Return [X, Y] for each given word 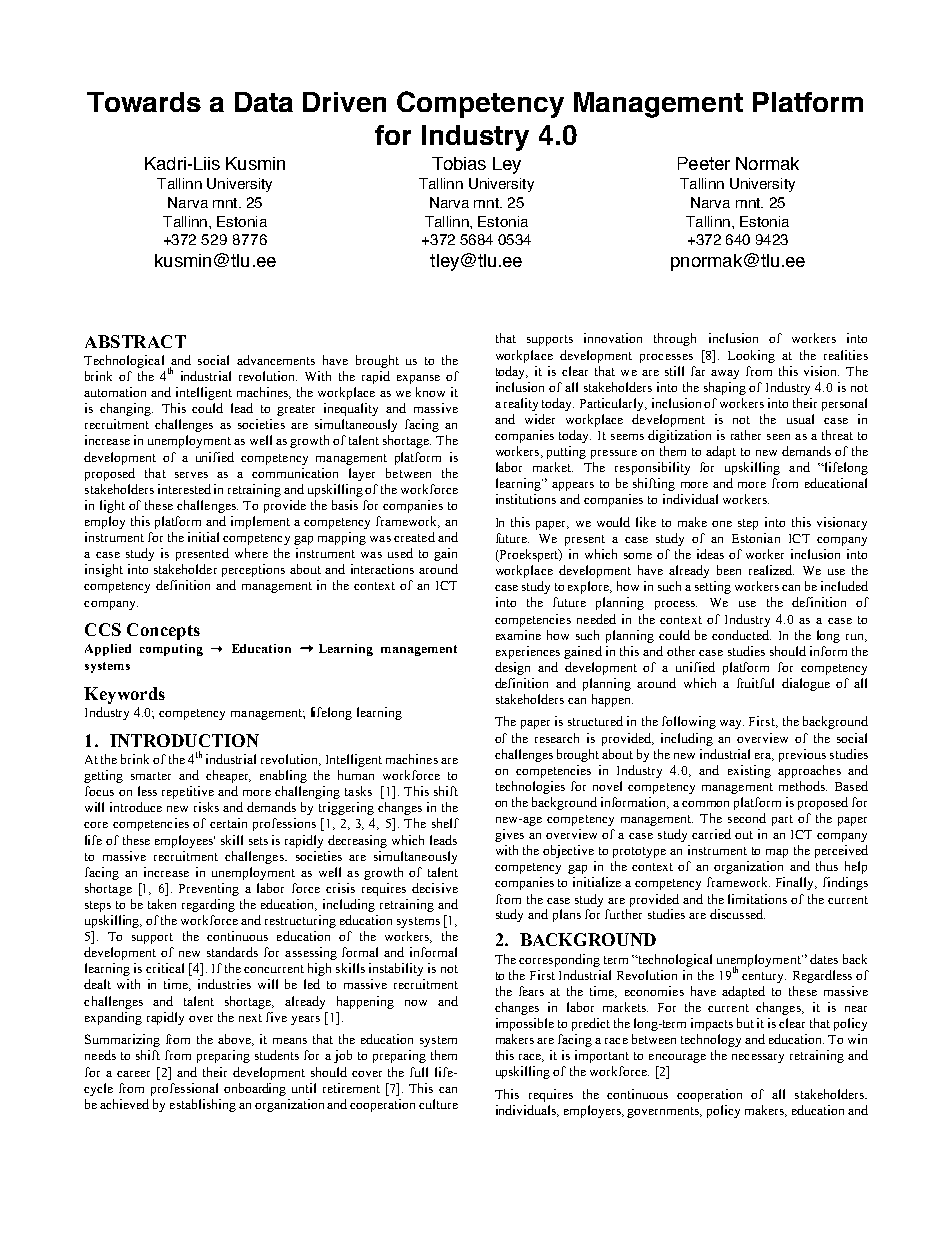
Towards [144, 102]
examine [518, 635]
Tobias [459, 163]
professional [184, 1089]
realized [771, 570]
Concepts [163, 631]
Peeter [704, 163]
